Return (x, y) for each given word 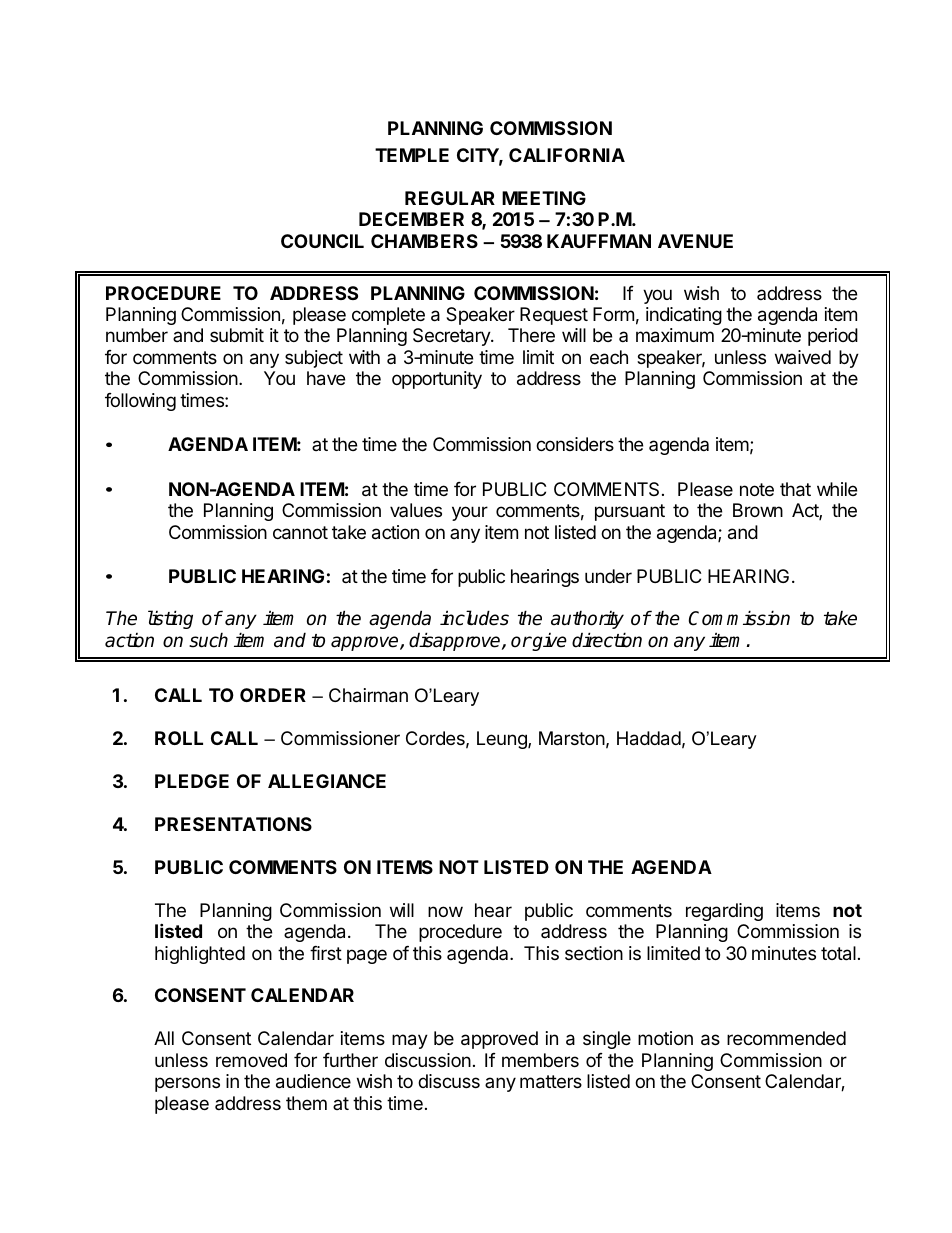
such (208, 640)
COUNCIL (322, 241)
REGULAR (450, 198)
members (540, 1060)
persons (187, 1084)
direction (607, 640)
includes (474, 618)
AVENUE (695, 241)
